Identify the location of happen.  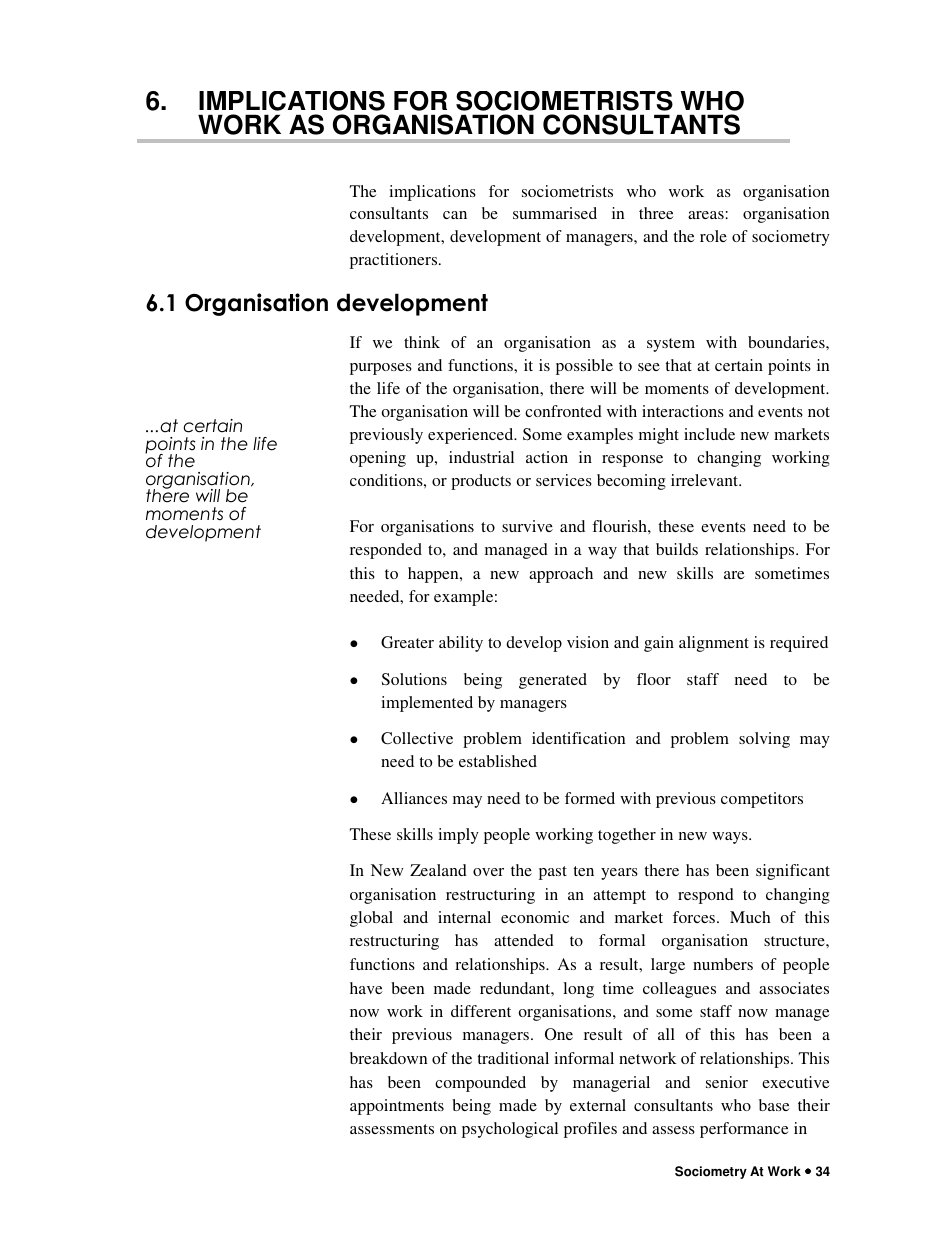
(434, 575).
